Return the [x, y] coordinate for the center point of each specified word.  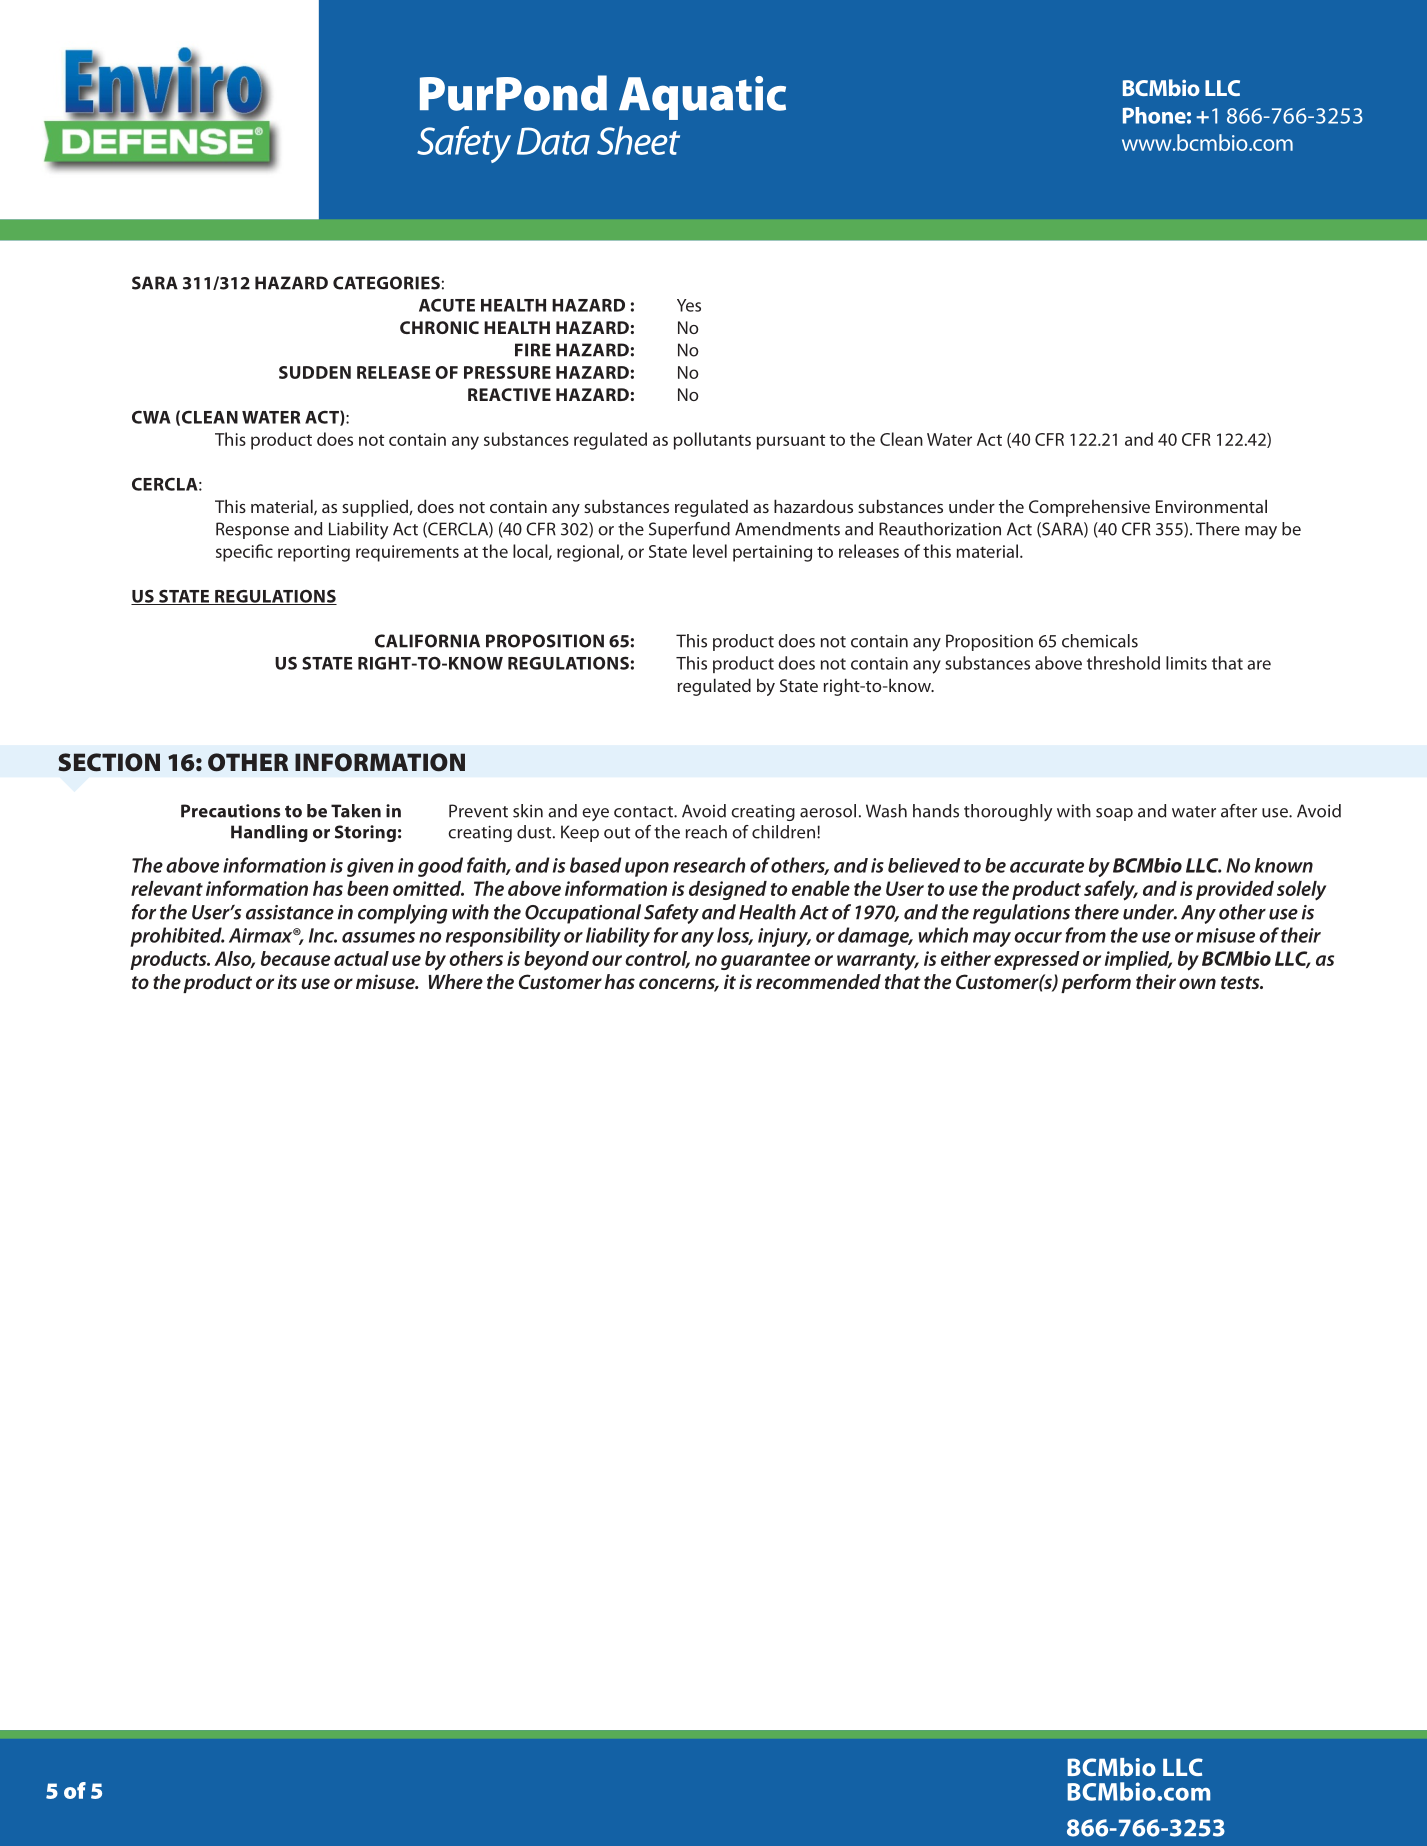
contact [644, 812]
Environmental [1211, 506]
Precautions [230, 811]
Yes [689, 305]
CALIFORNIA [427, 641]
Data [553, 141]
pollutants [712, 441]
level [710, 551]
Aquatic [702, 98]
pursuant [791, 442]
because [295, 958]
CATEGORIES [386, 283]
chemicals [1100, 641]
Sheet [638, 140]
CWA [151, 417]
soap [1114, 814]
